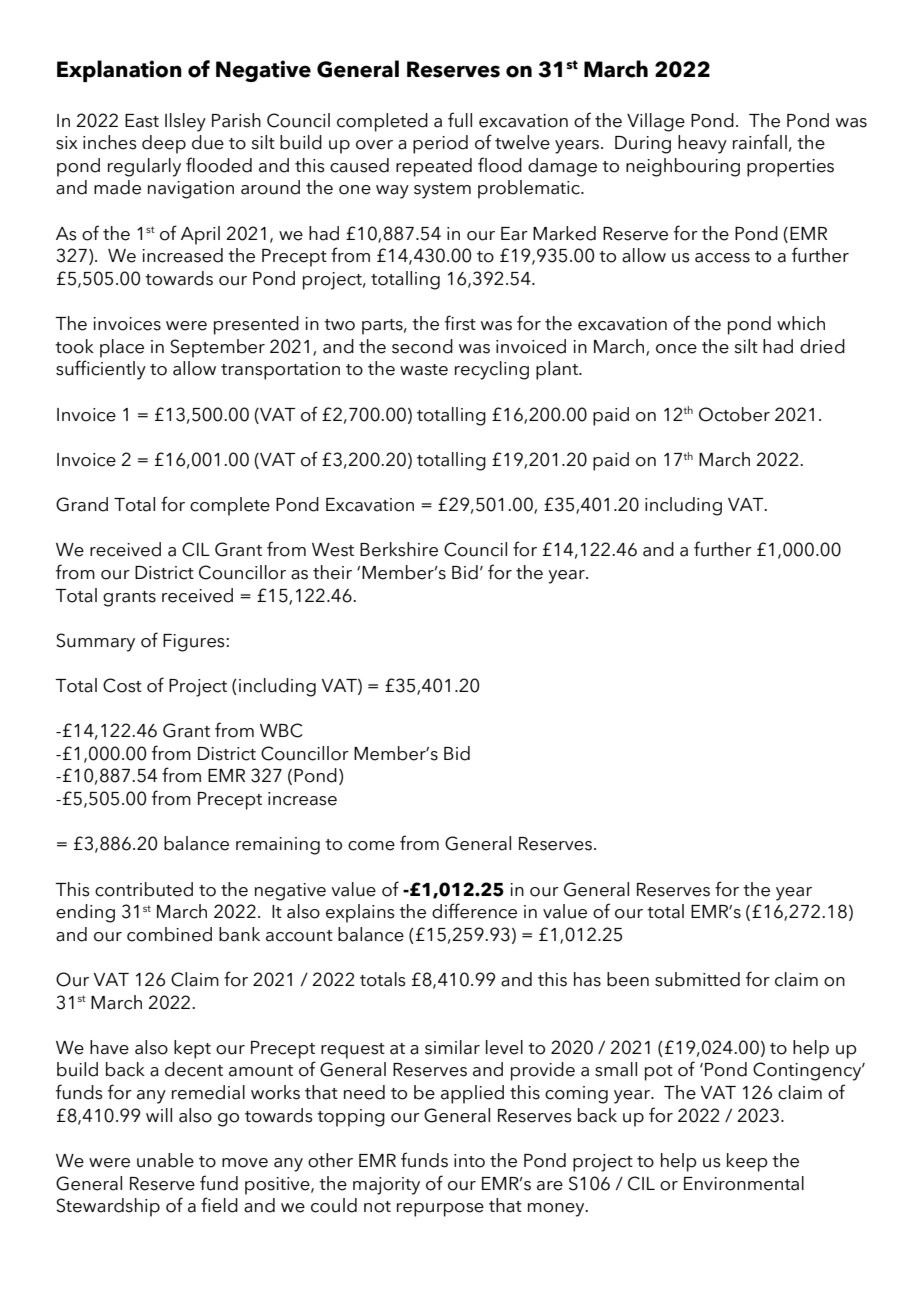 The height and width of the screenshot is (1308, 924). What do you see at coordinates (399, 549) in the screenshot?
I see `Berkshire` at bounding box center [399, 549].
